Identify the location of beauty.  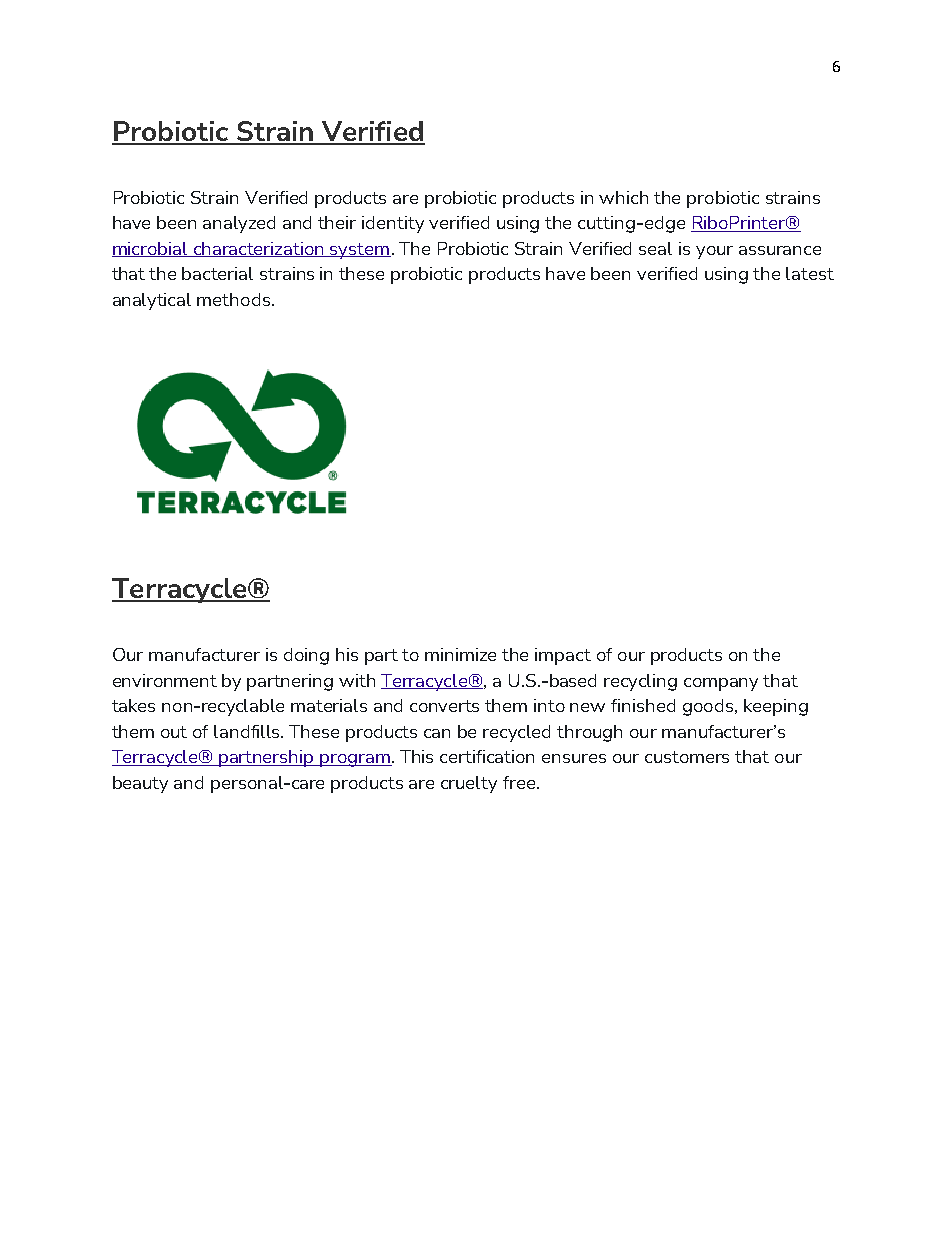
(140, 784).
